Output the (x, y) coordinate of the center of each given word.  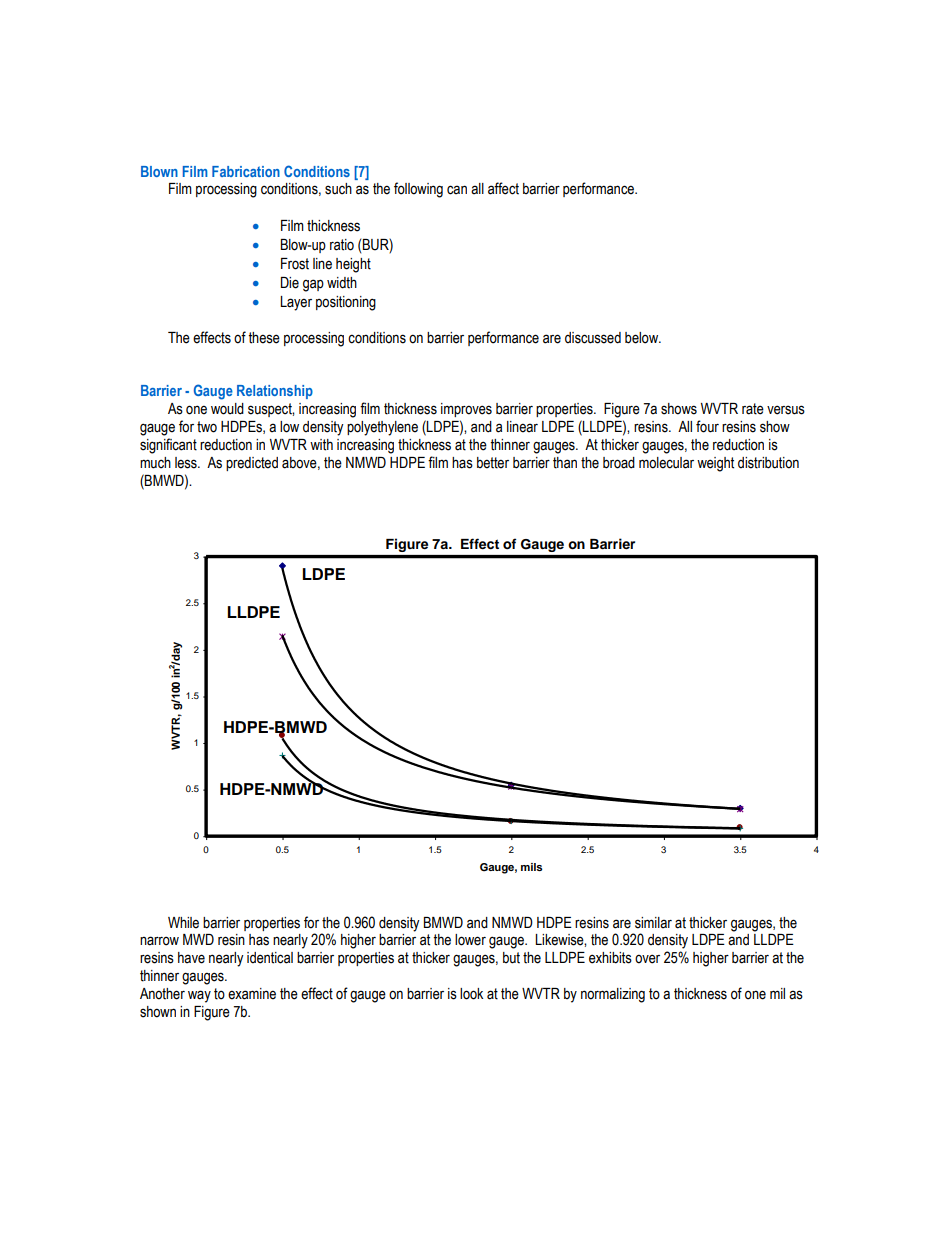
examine (252, 994)
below (643, 338)
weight (715, 464)
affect (503, 188)
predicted (252, 464)
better (493, 463)
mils (531, 867)
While (183, 923)
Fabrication (246, 171)
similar (653, 923)
